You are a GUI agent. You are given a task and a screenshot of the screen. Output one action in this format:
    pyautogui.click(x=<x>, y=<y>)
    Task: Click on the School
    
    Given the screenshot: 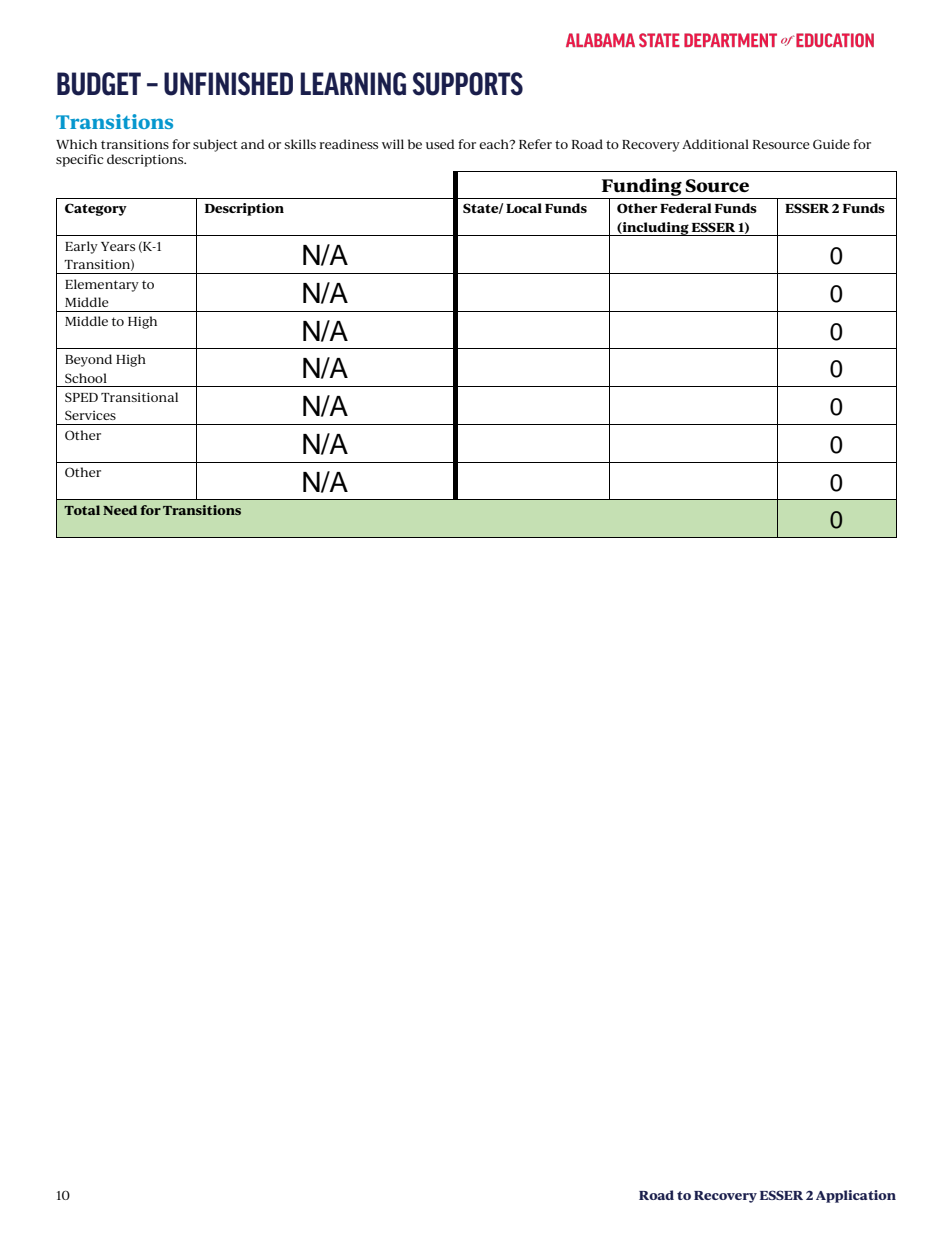 What is the action you would take?
    pyautogui.click(x=86, y=378)
